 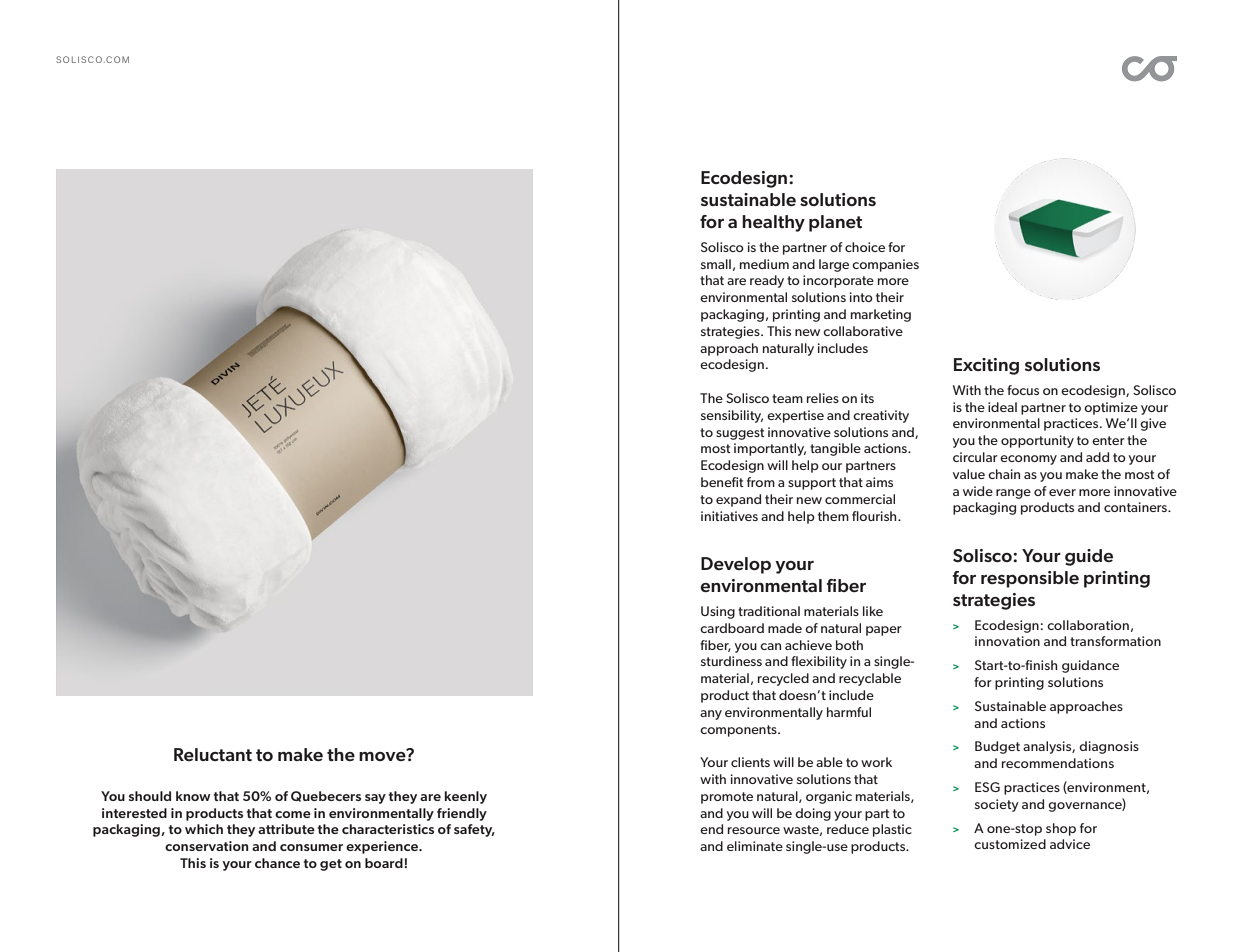 What do you see at coordinates (729, 516) in the screenshot?
I see `initiatives` at bounding box center [729, 516].
